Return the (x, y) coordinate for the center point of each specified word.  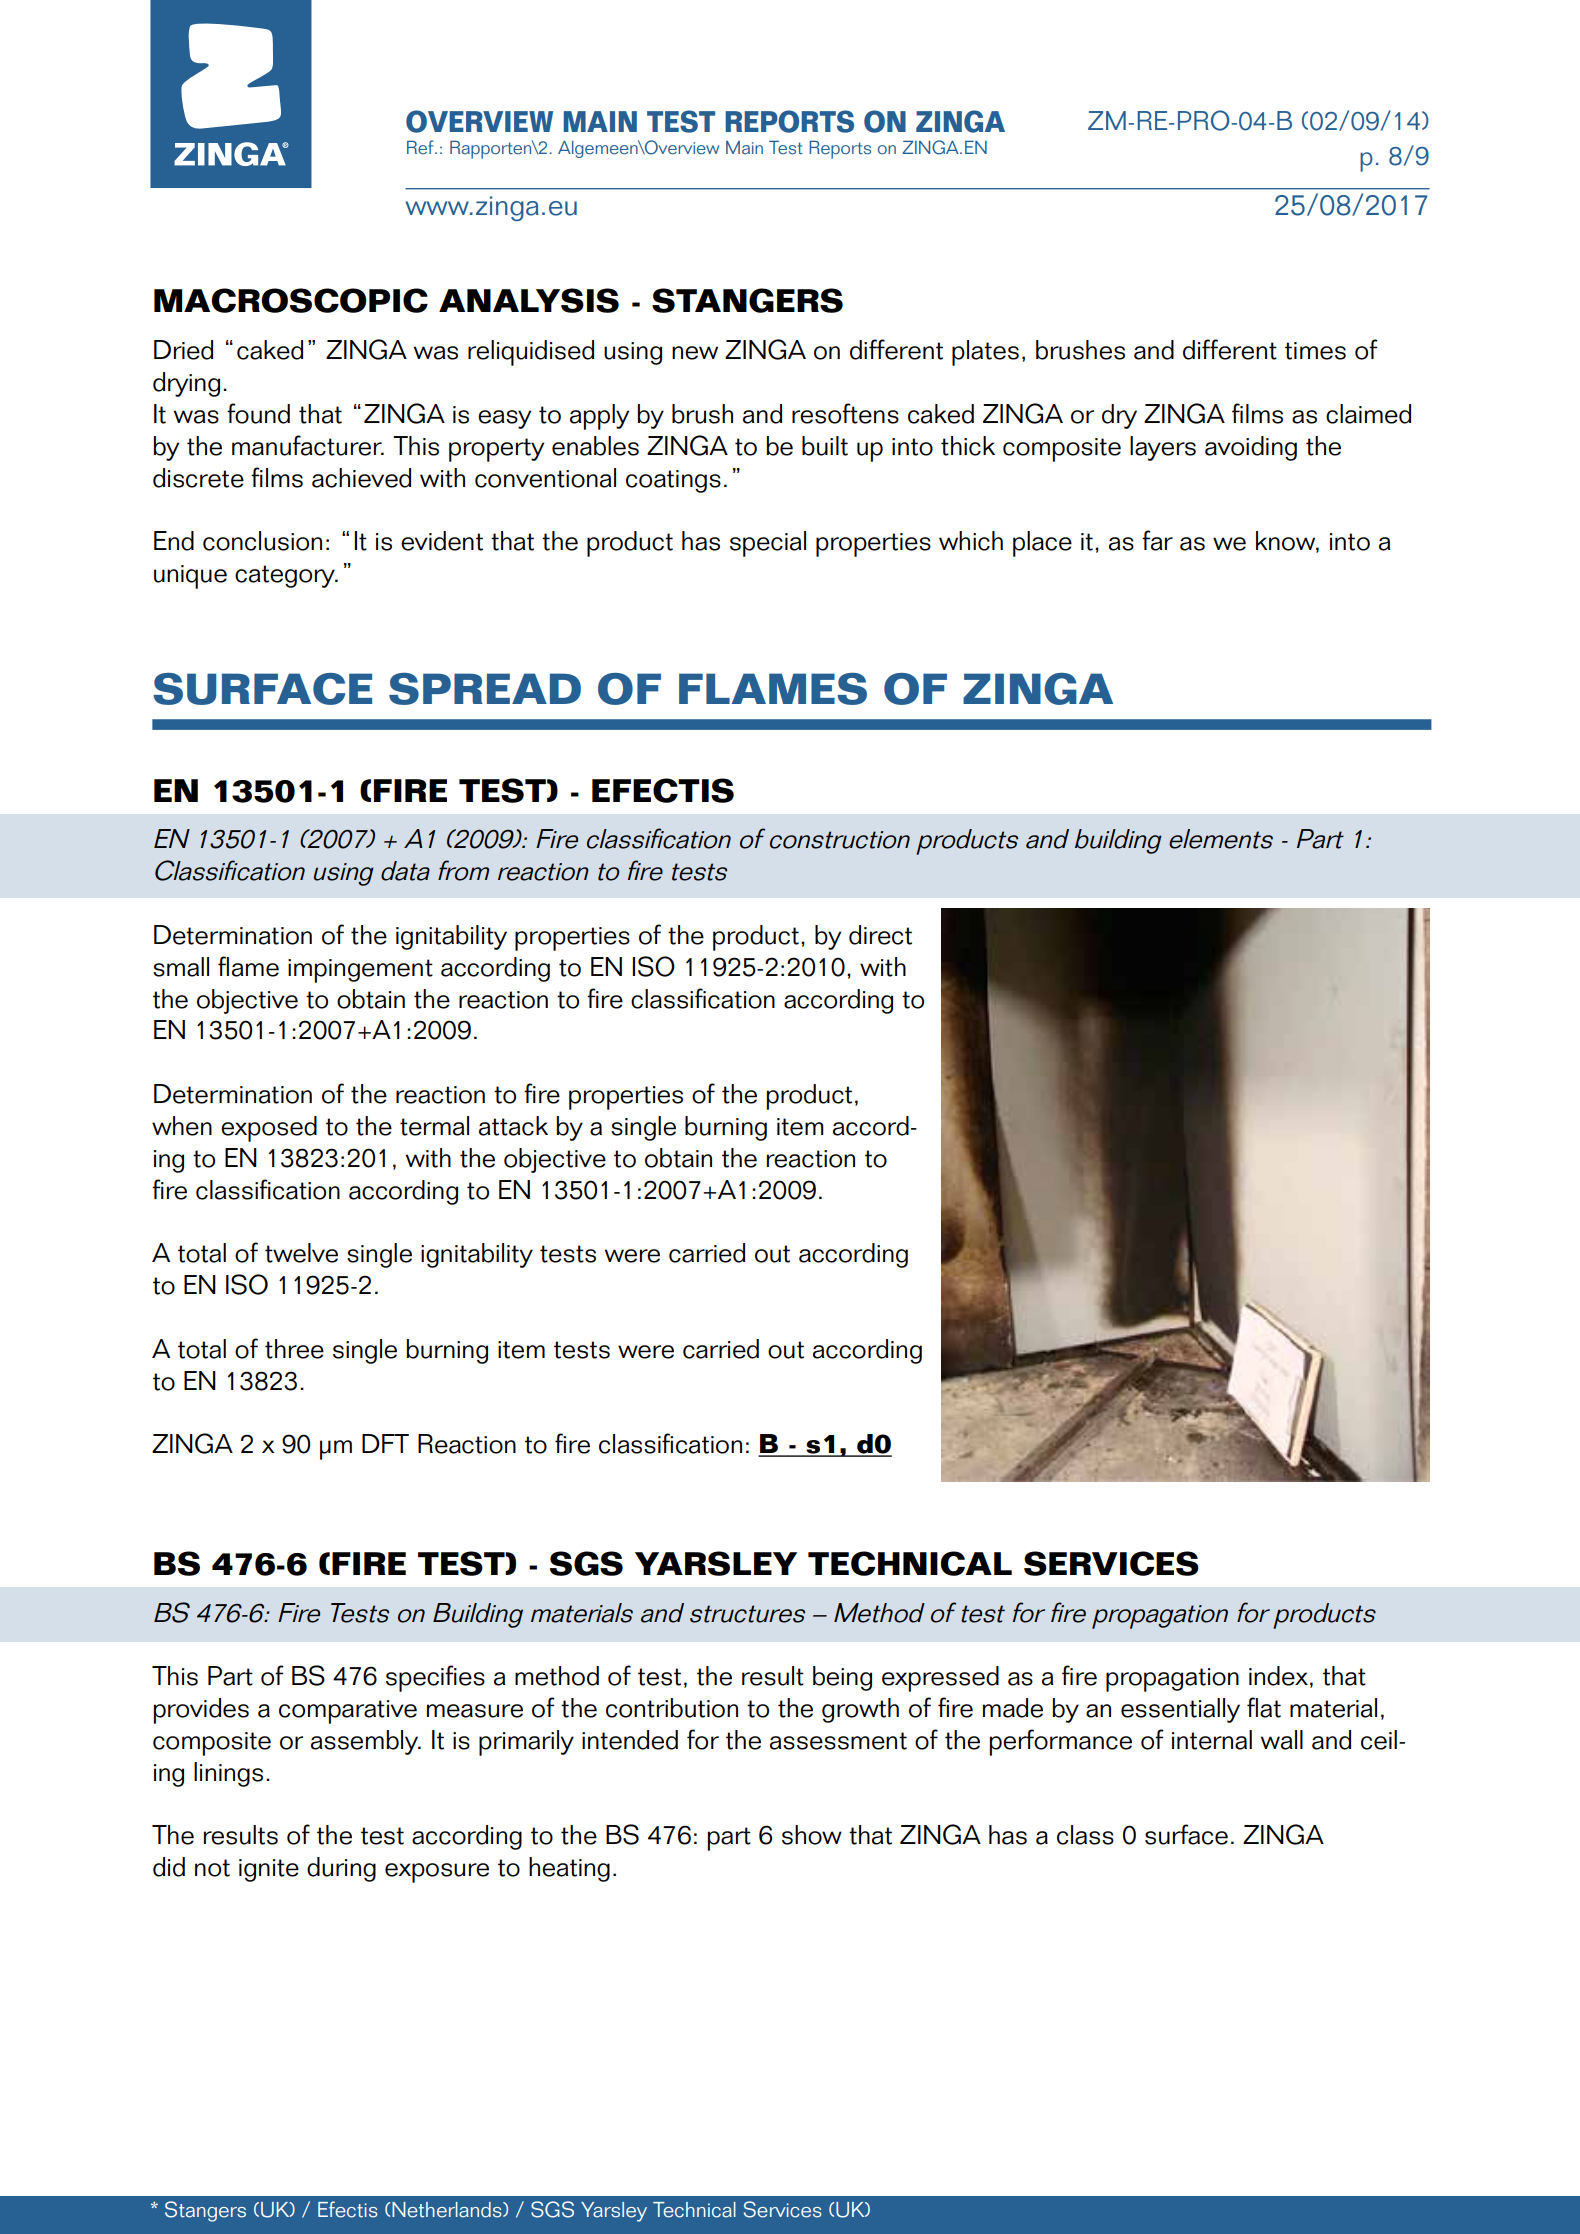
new (695, 353)
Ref (421, 147)
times (1315, 351)
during (341, 1869)
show (812, 1835)
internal (1212, 1740)
